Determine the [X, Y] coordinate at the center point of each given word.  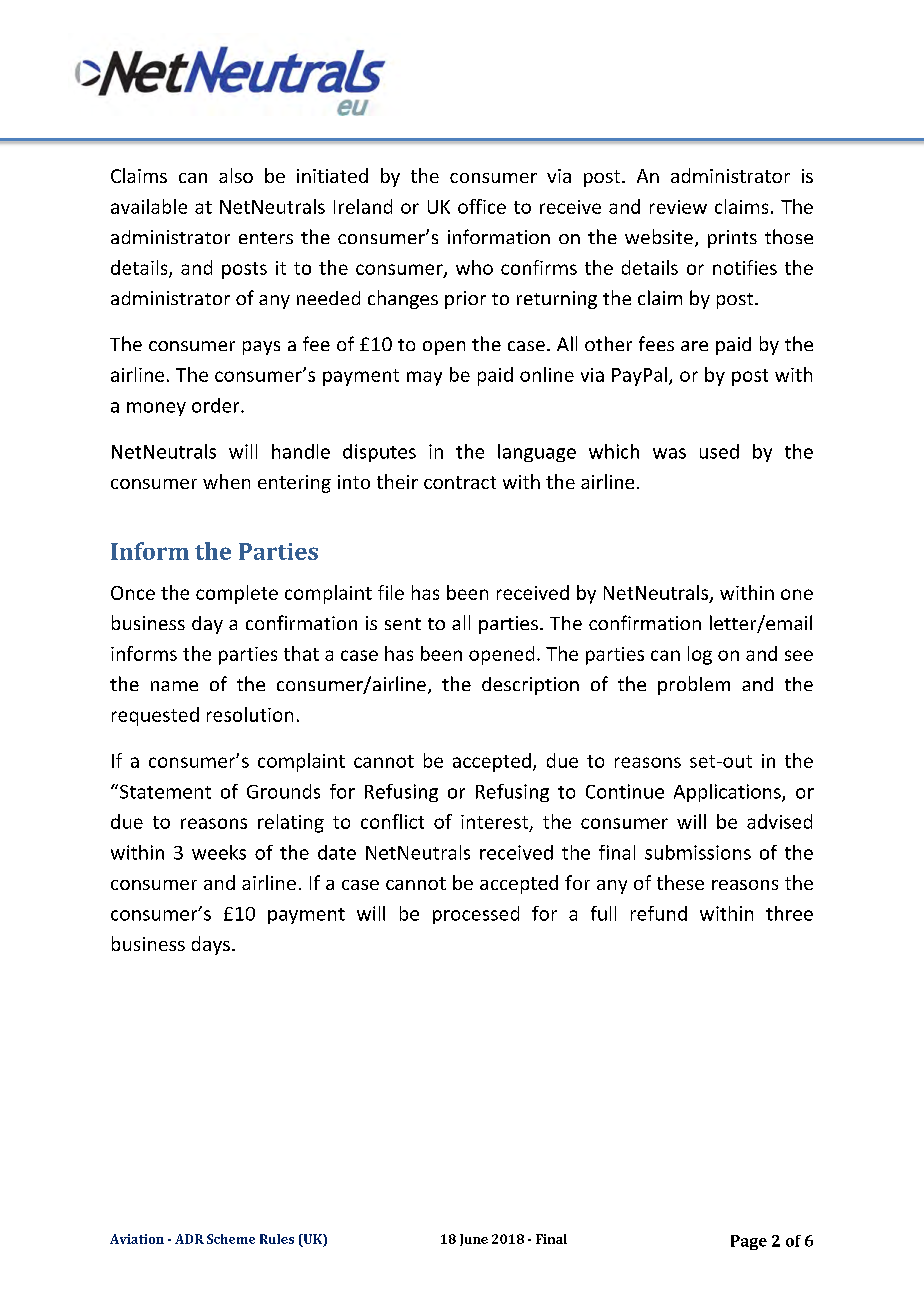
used [719, 451]
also [236, 175]
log [700, 655]
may [424, 378]
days [211, 945]
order [217, 405]
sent [403, 624]
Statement [165, 792]
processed [476, 915]
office [482, 206]
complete [237, 594]
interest [495, 823]
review [678, 207]
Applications [728, 793]
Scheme [231, 1239]
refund [659, 913]
